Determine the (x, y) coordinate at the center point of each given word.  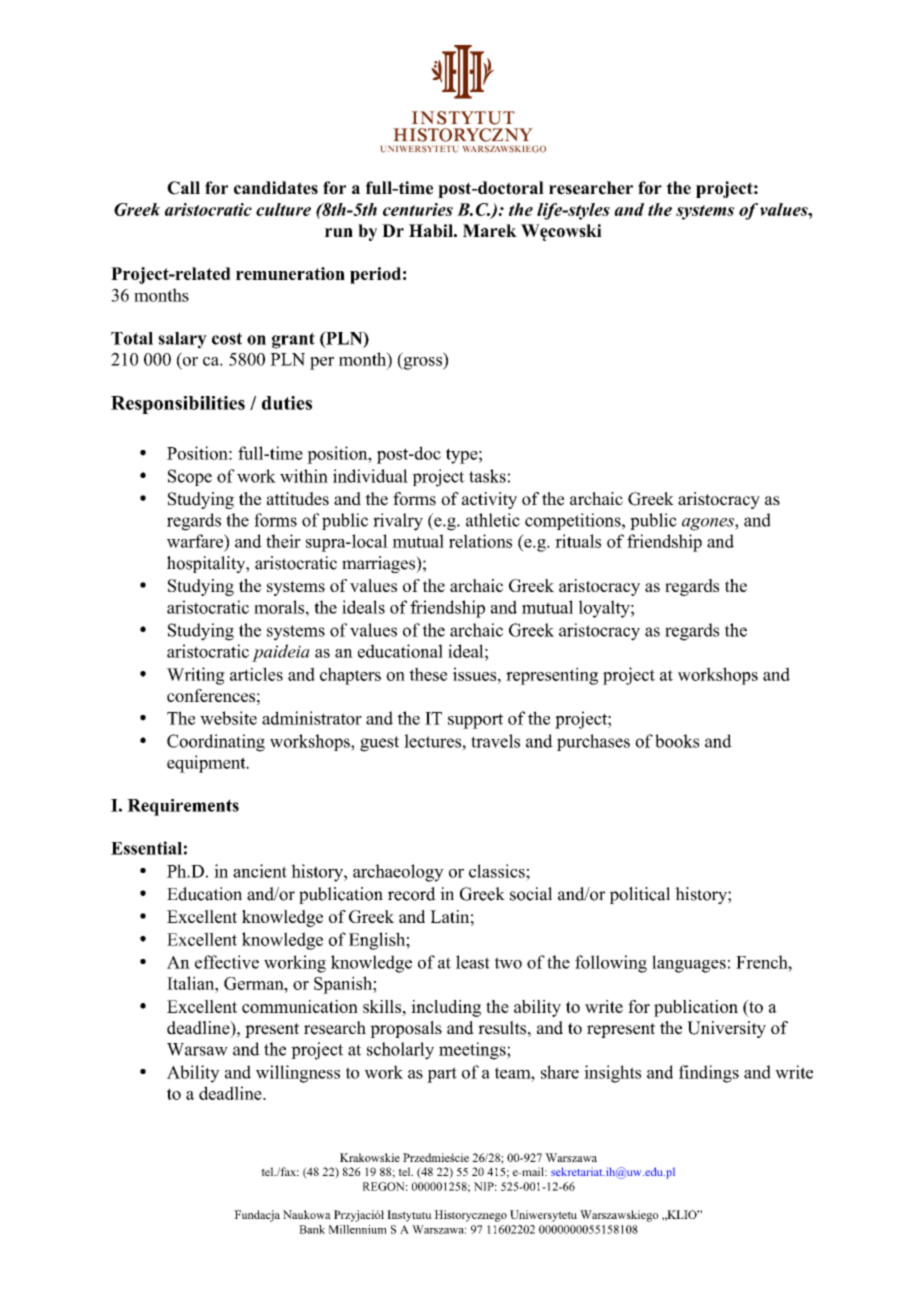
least (473, 962)
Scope (190, 477)
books (677, 741)
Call (183, 188)
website (228, 718)
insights (612, 1074)
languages (689, 964)
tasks (487, 476)
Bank (312, 1229)
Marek (490, 230)
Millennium (358, 1229)
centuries (418, 209)
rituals (578, 541)
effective (227, 962)
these (428, 674)
